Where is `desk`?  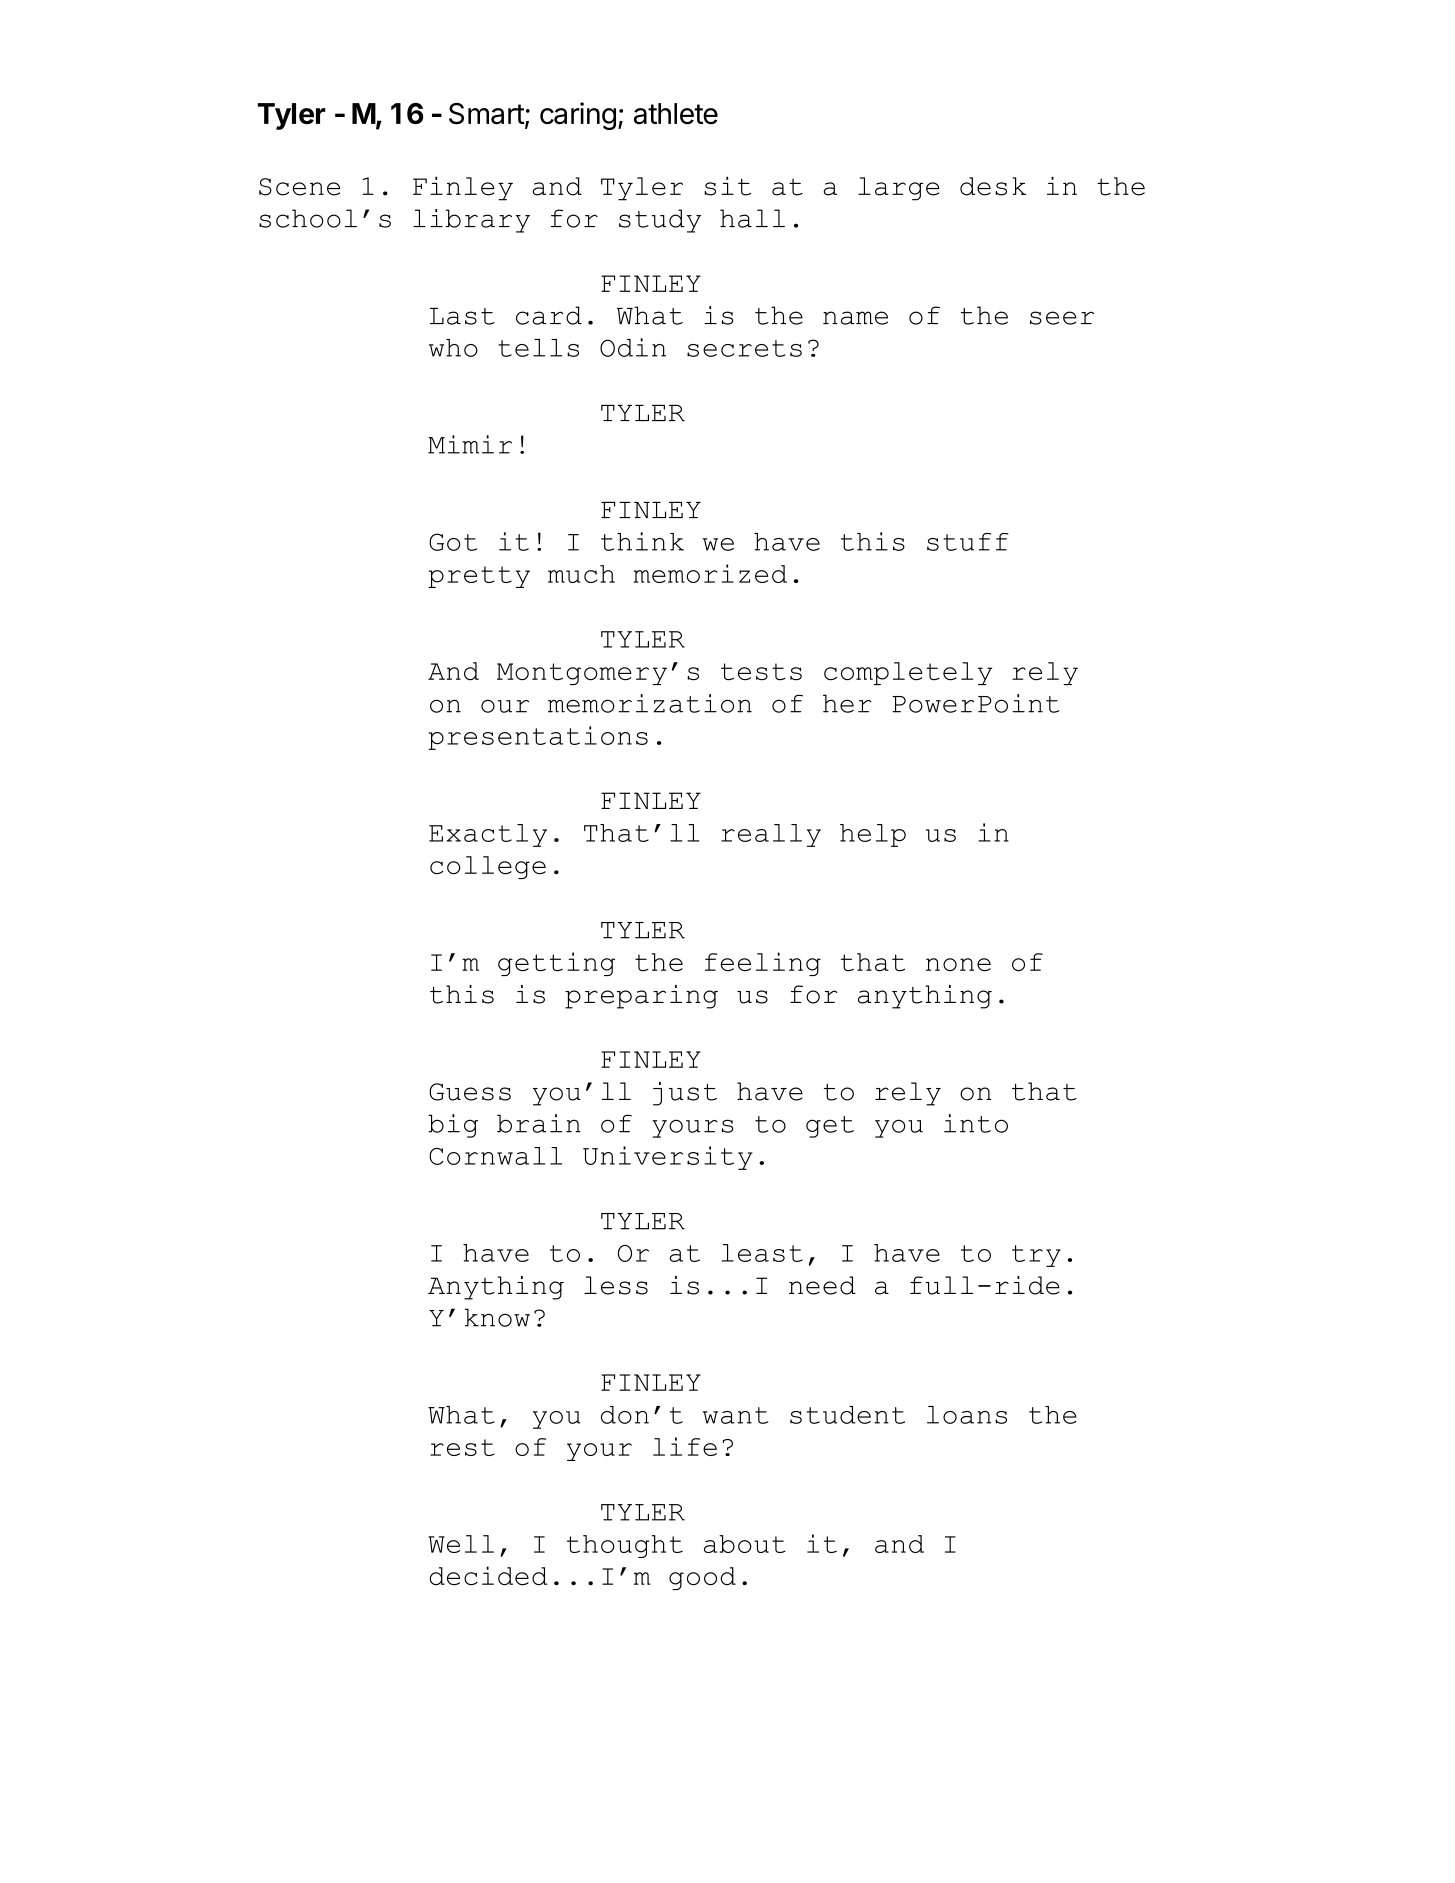
desk is located at coordinates (993, 186).
